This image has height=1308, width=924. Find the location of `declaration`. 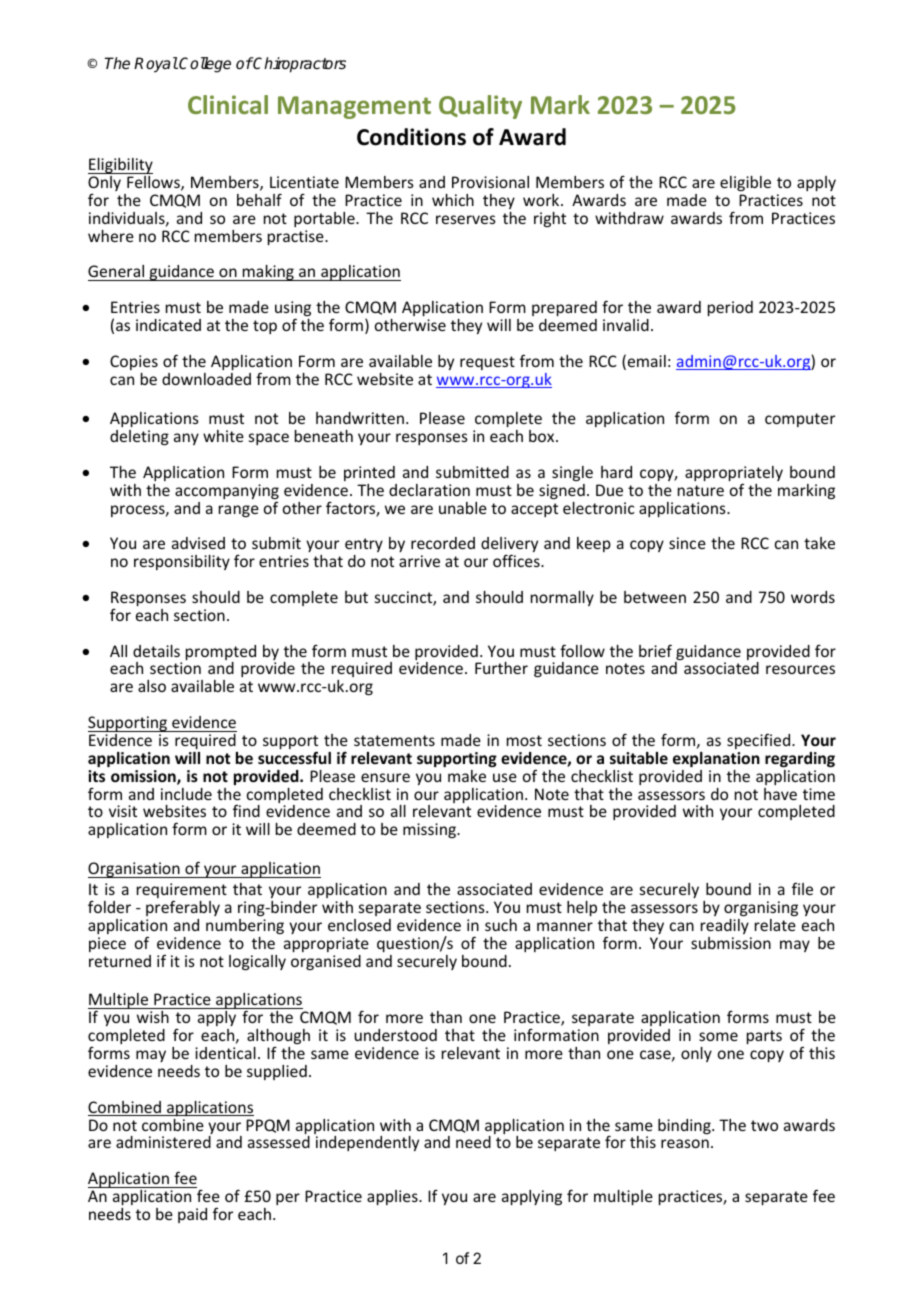

declaration is located at coordinates (429, 490).
